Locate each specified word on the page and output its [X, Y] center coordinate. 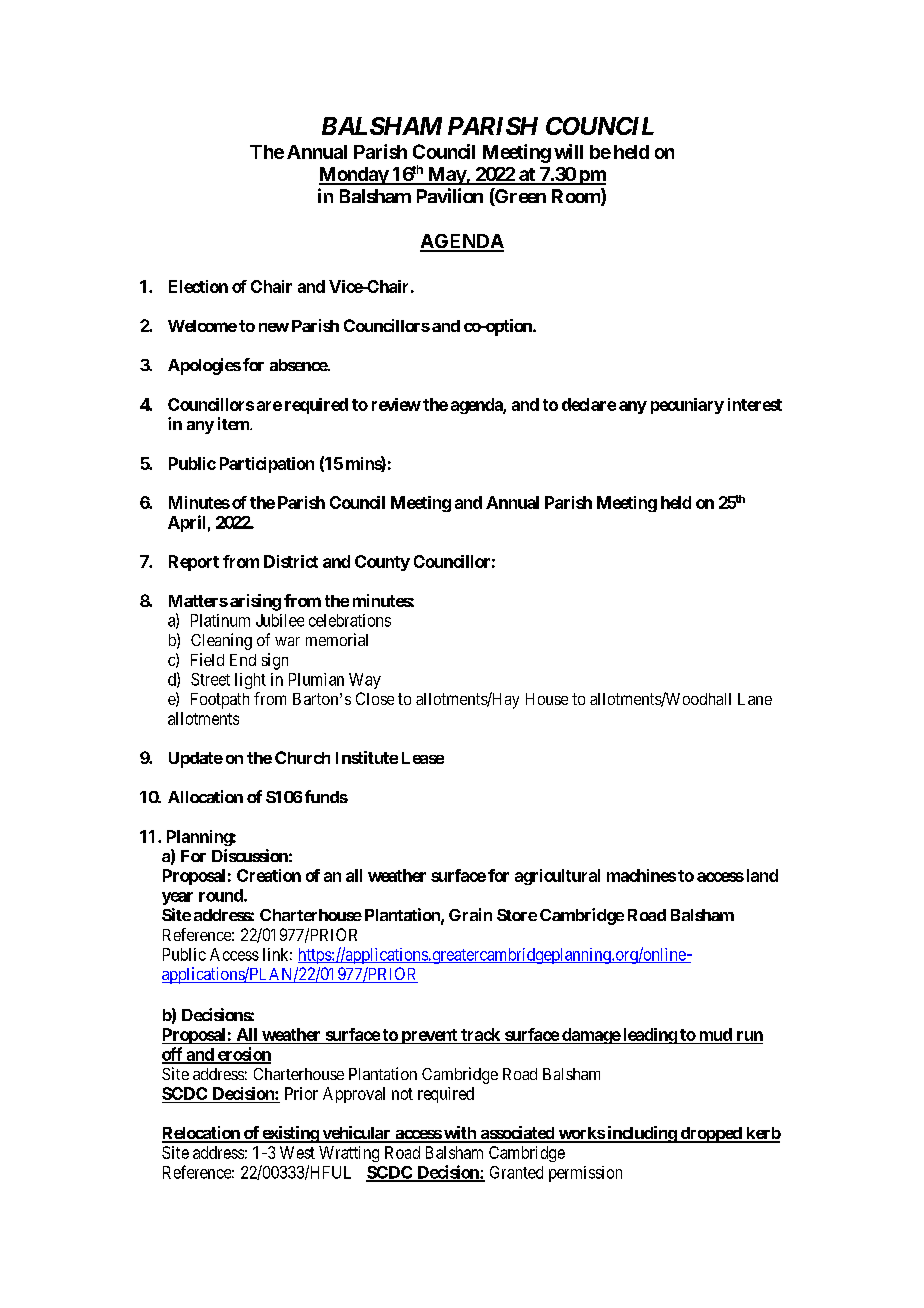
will [568, 151]
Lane [755, 699]
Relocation [202, 1134]
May [446, 176]
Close [375, 698]
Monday [354, 176]
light [250, 681]
